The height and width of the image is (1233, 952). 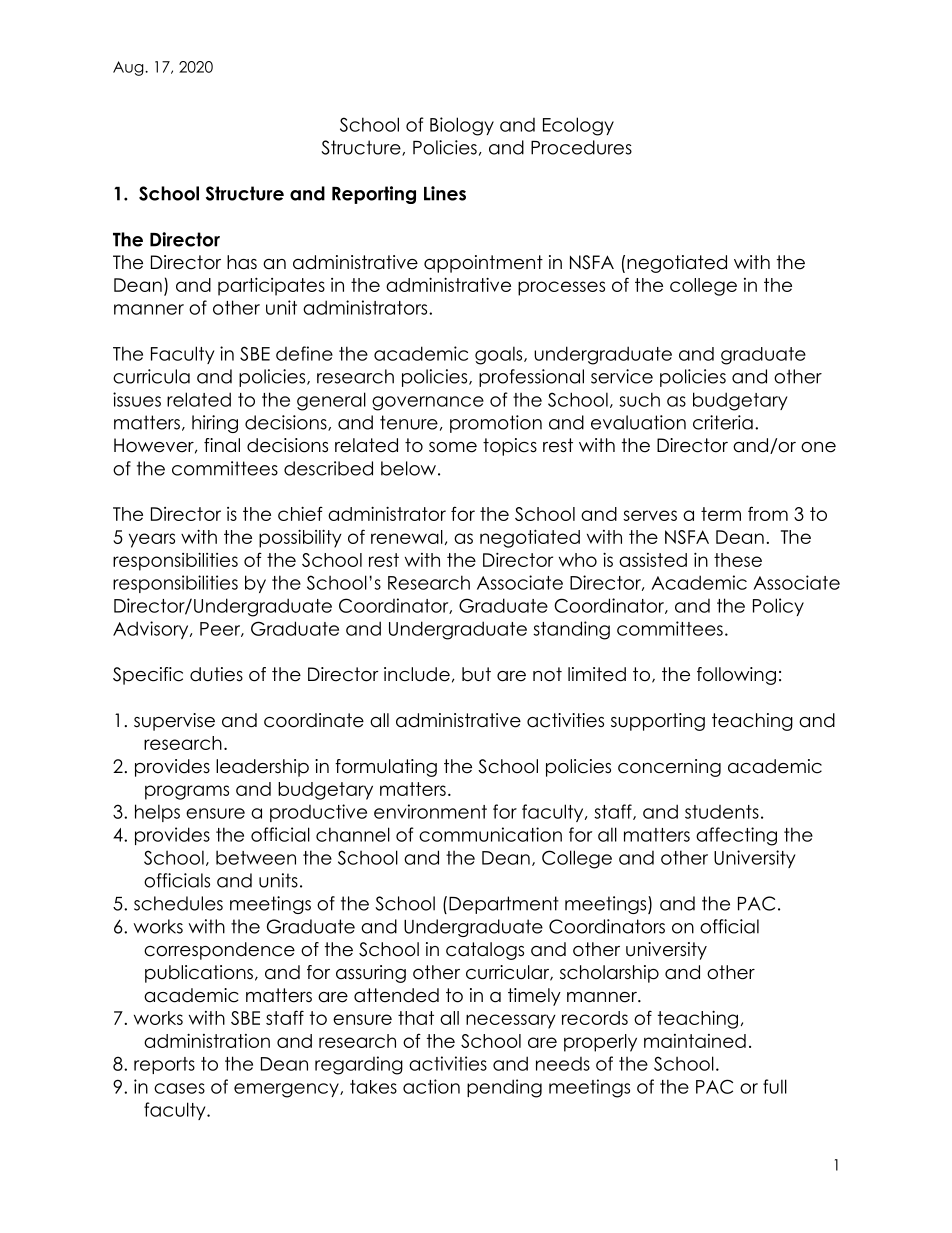 What do you see at coordinates (738, 560) in the image?
I see `these` at bounding box center [738, 560].
